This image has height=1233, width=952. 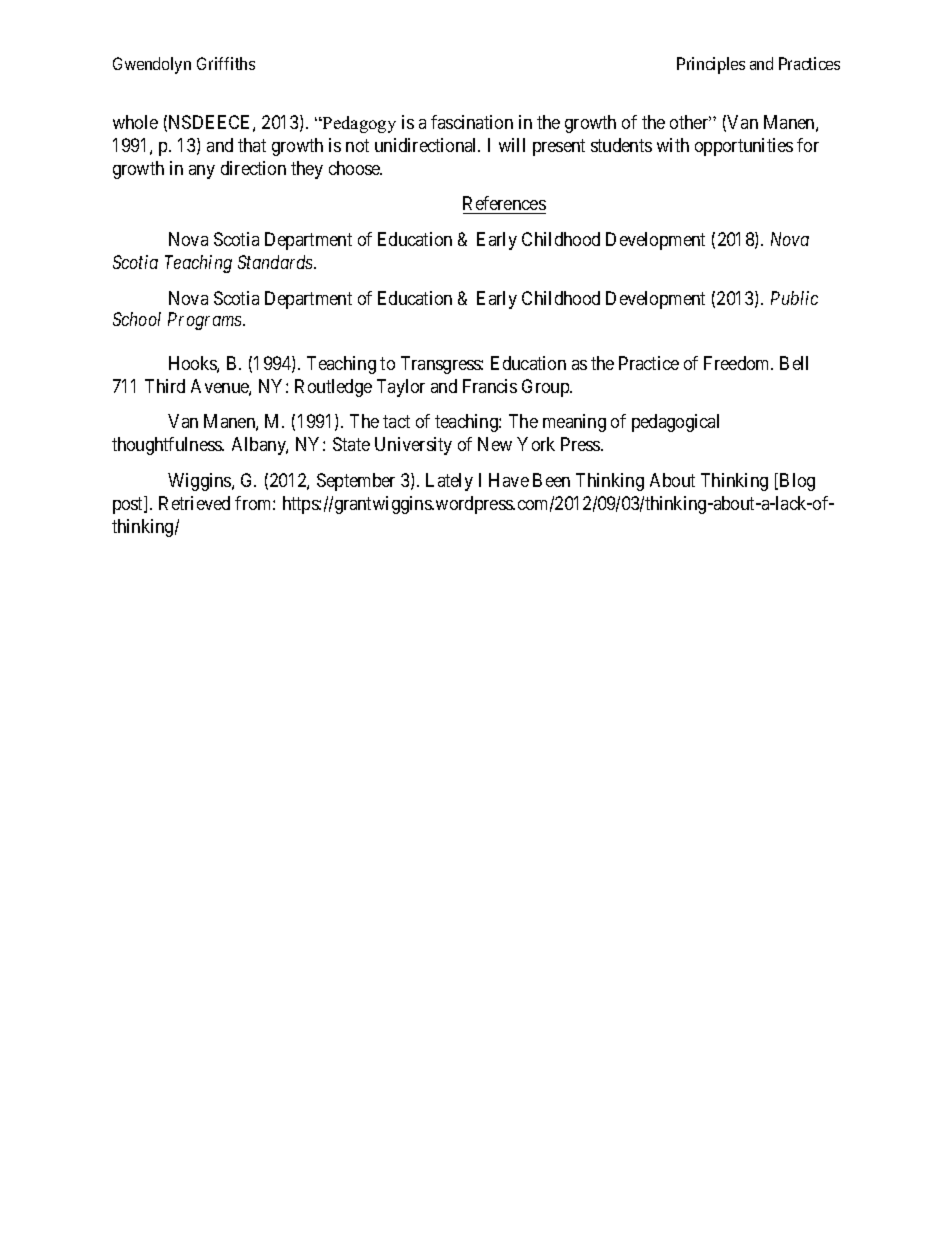 I want to click on Retrieved, so click(x=194, y=503).
